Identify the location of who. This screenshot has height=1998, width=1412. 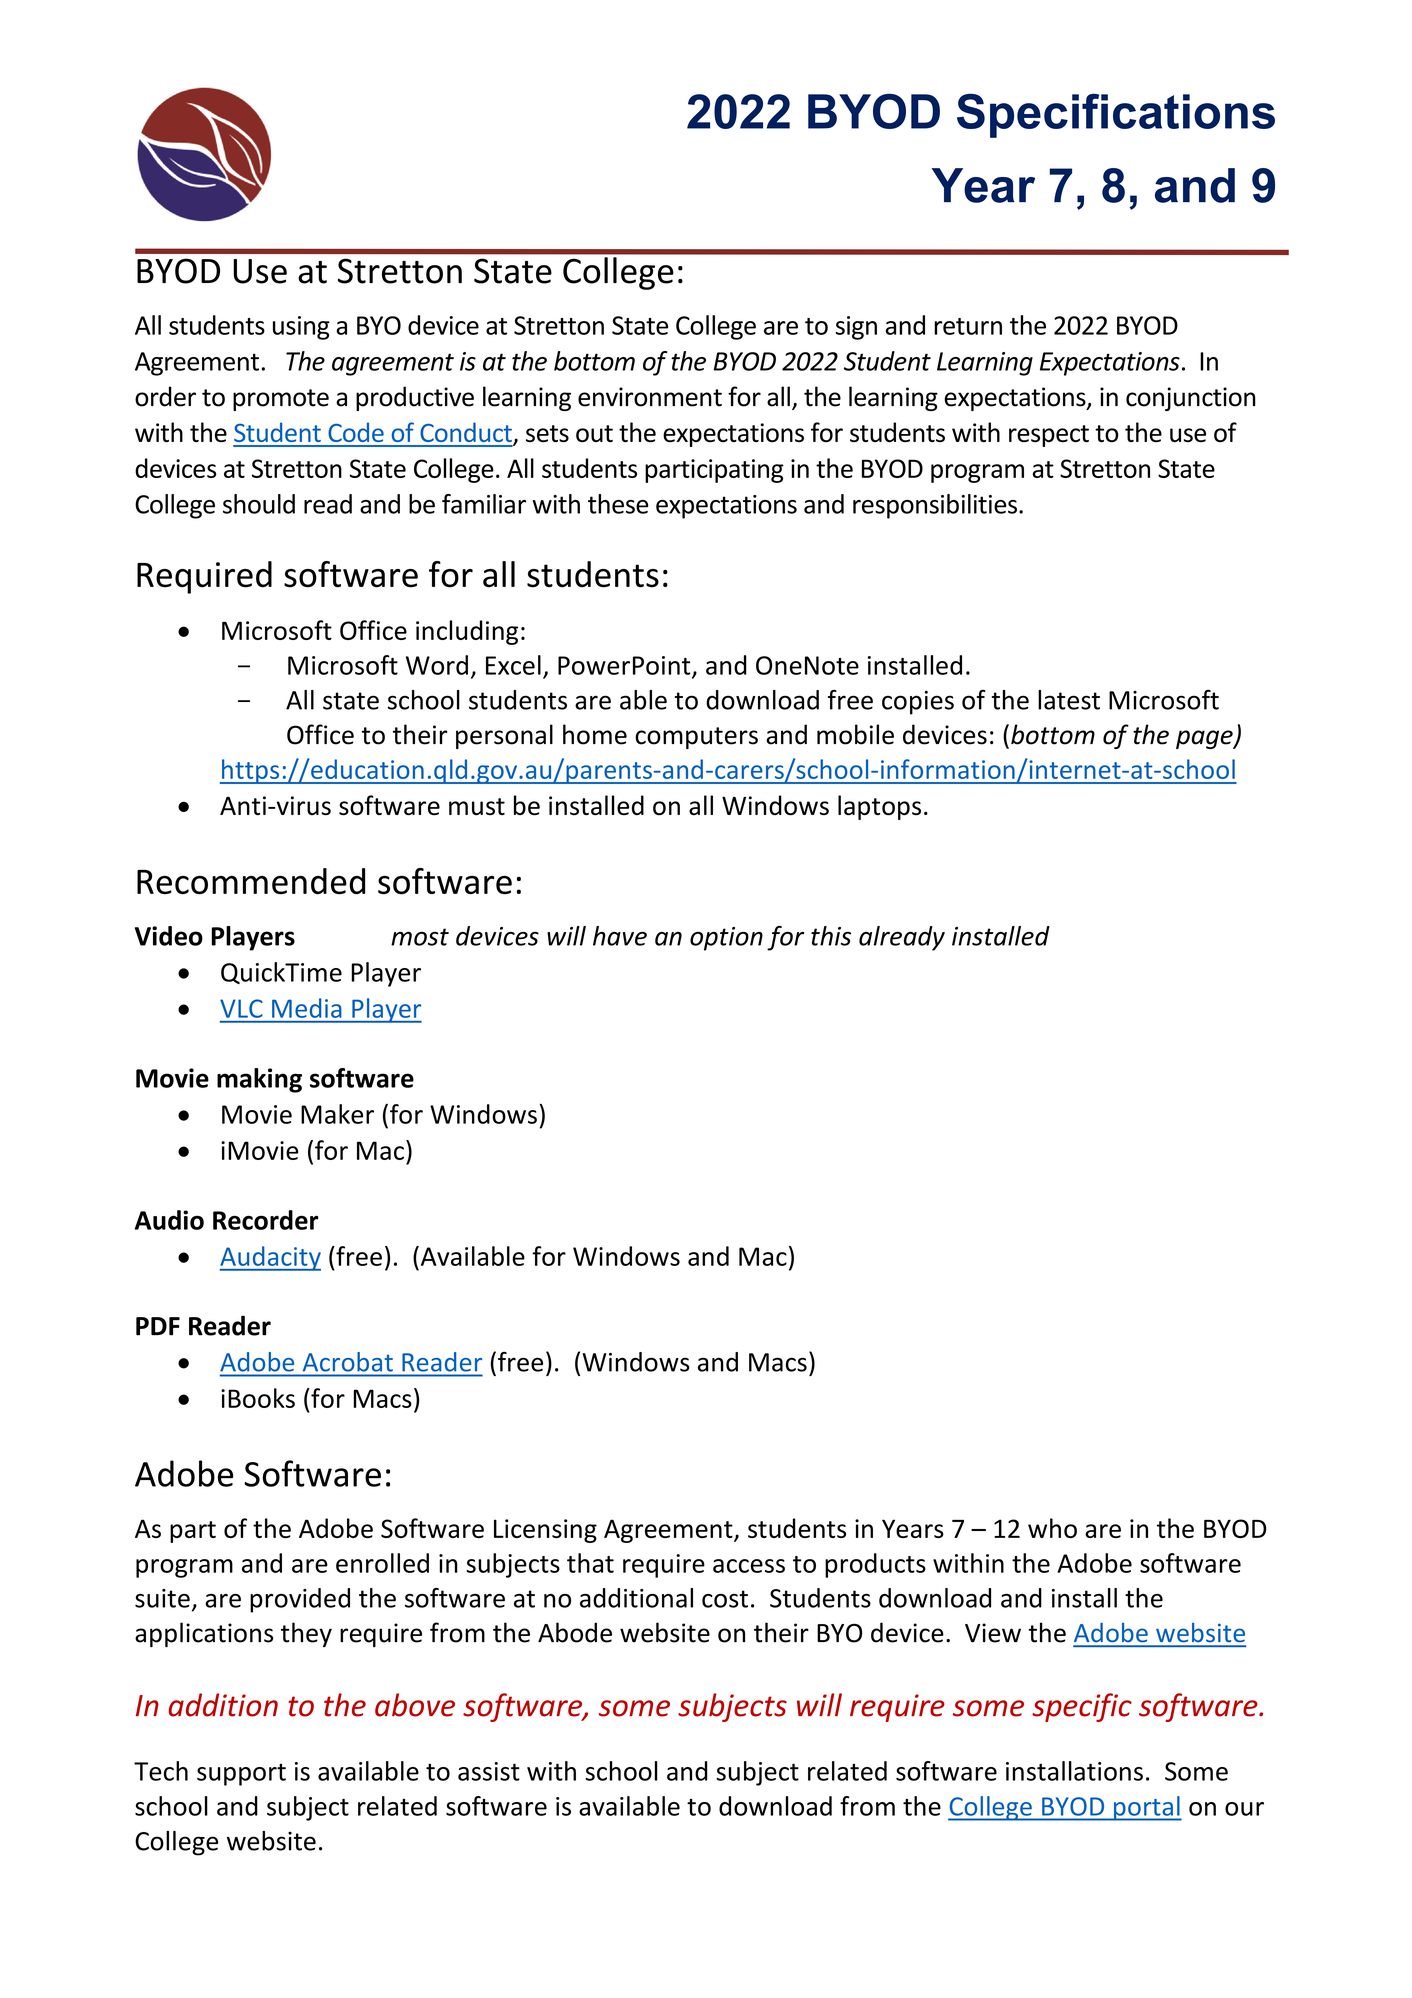
(1052, 1528).
